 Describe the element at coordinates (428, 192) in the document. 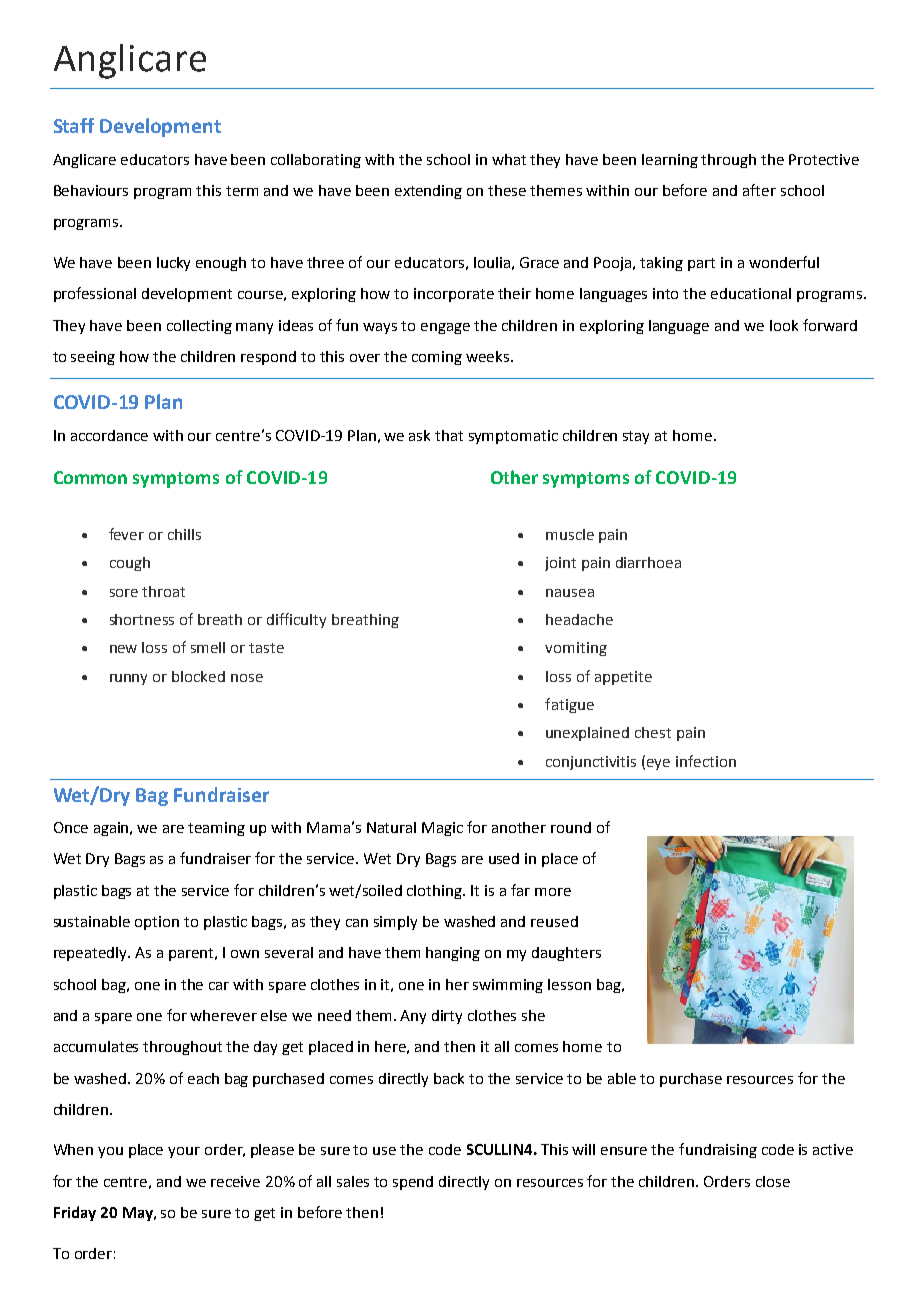

I see `extending` at that location.
